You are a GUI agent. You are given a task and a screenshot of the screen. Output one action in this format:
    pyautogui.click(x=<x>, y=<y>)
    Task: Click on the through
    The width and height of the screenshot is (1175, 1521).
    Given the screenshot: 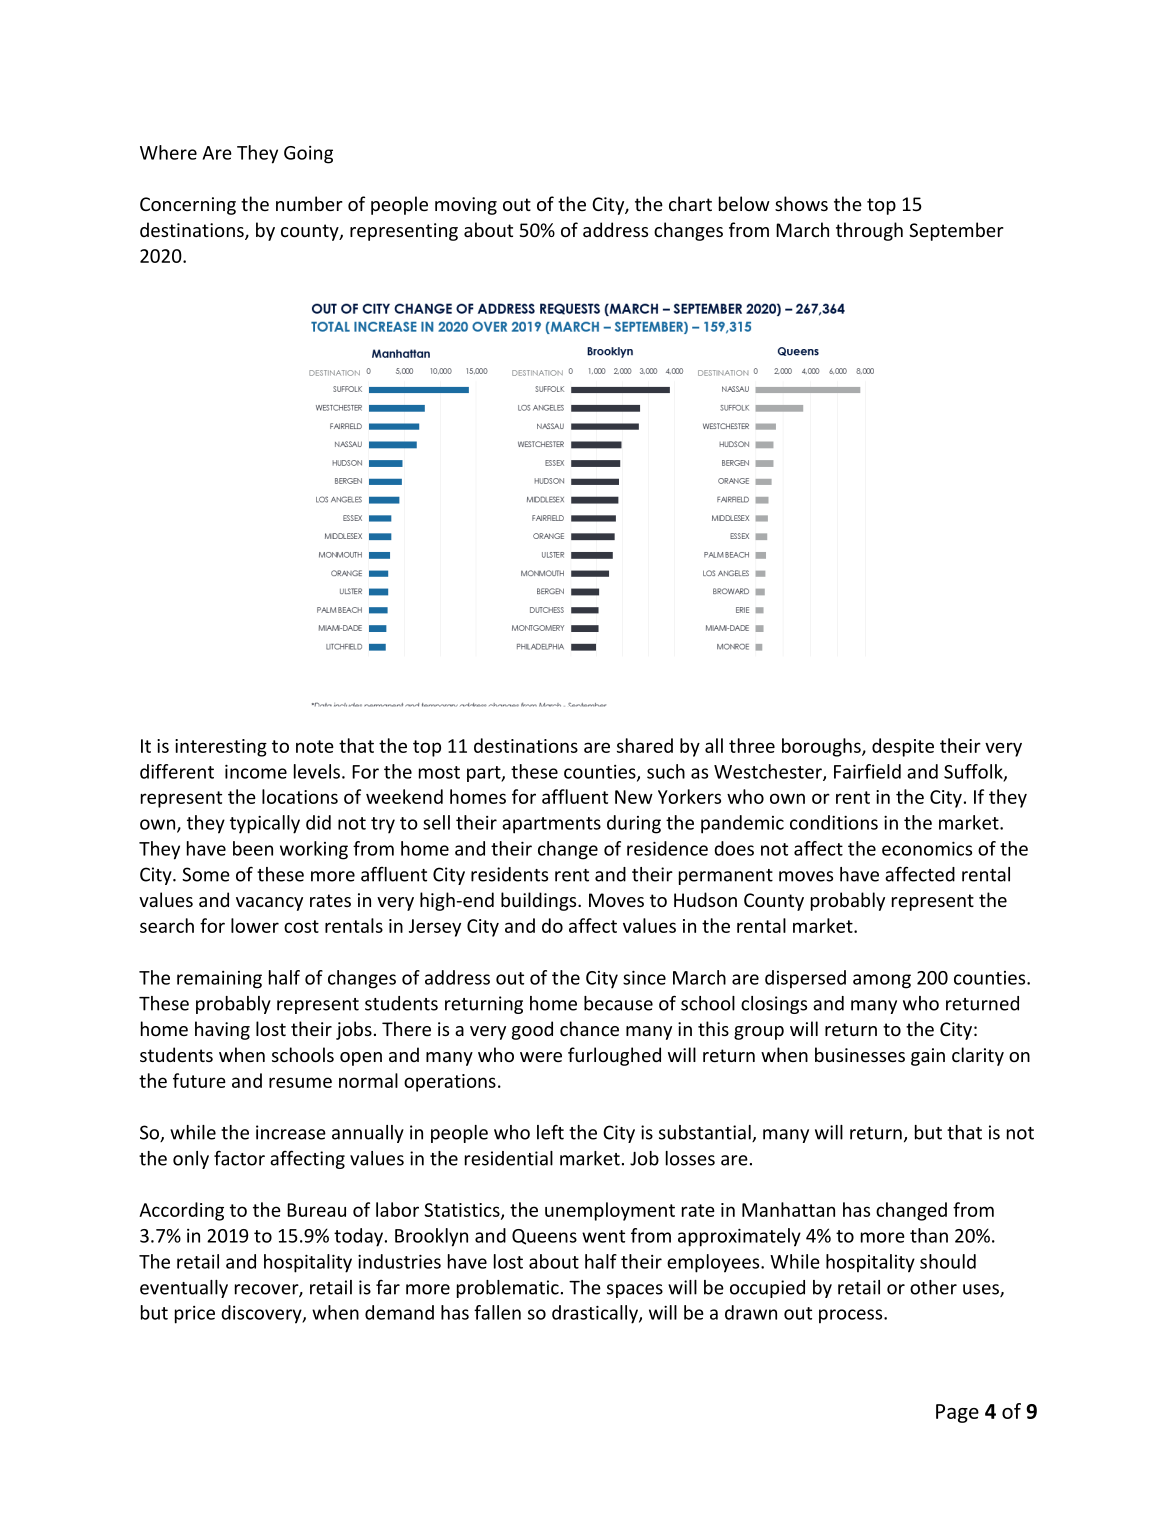 What is the action you would take?
    pyautogui.click(x=869, y=231)
